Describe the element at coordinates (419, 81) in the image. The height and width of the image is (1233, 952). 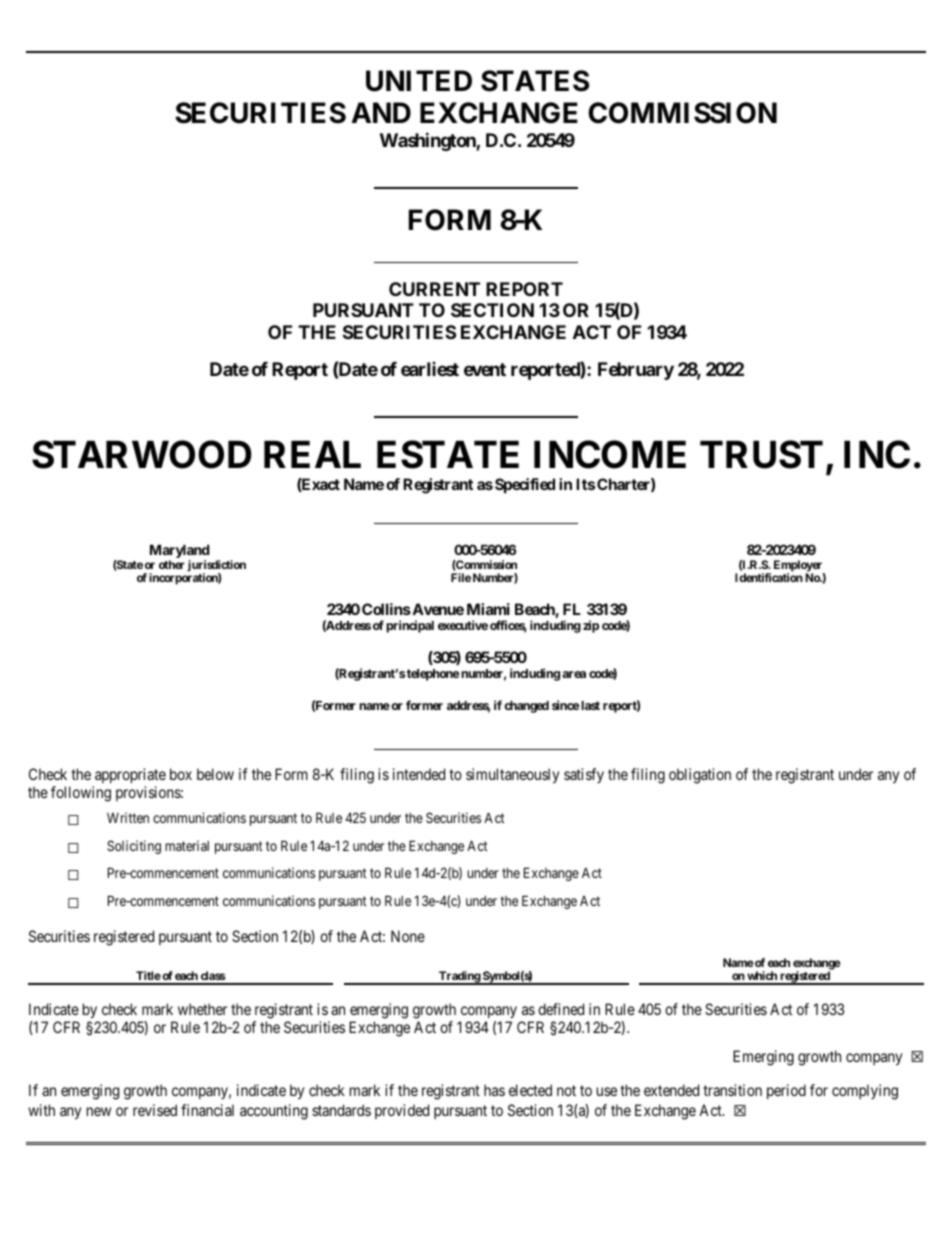
I see `UNITED` at that location.
